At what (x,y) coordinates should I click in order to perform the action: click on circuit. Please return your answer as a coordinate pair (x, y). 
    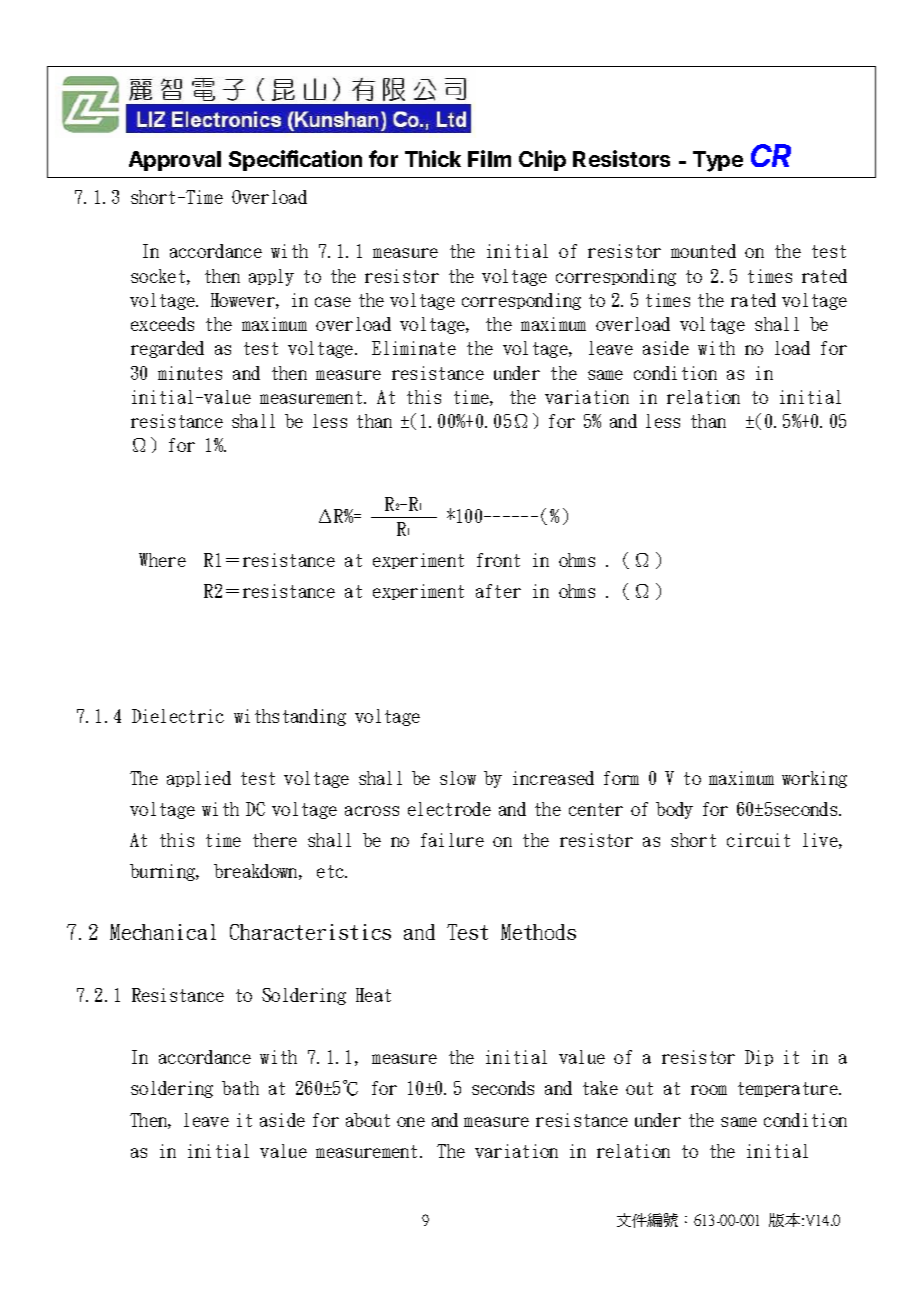
    Looking at the image, I should click on (758, 840).
